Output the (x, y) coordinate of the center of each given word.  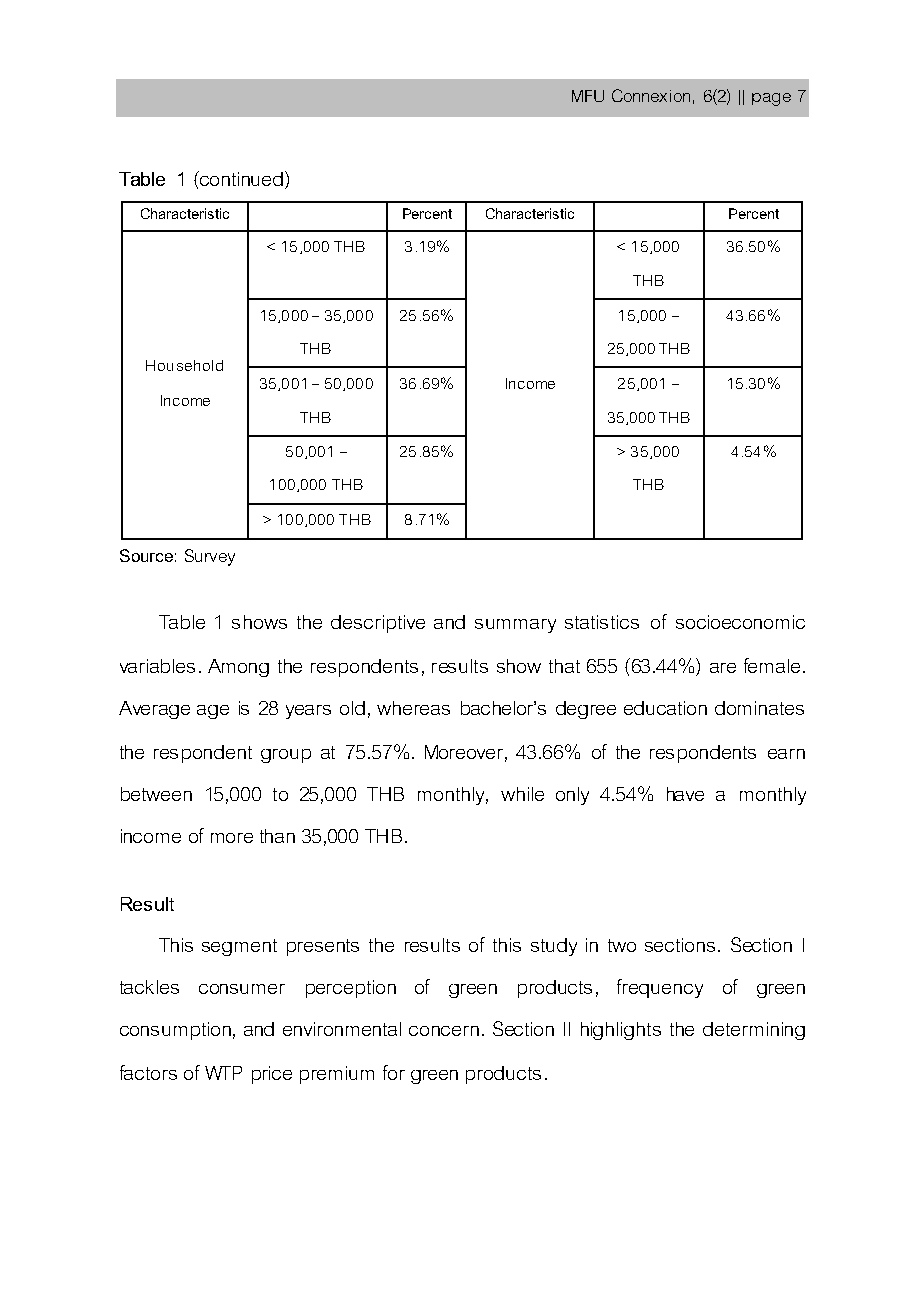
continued (240, 178)
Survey (210, 557)
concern (444, 1031)
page (771, 99)
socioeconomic (740, 622)
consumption (175, 1031)
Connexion (651, 95)
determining (754, 1031)
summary (515, 626)
